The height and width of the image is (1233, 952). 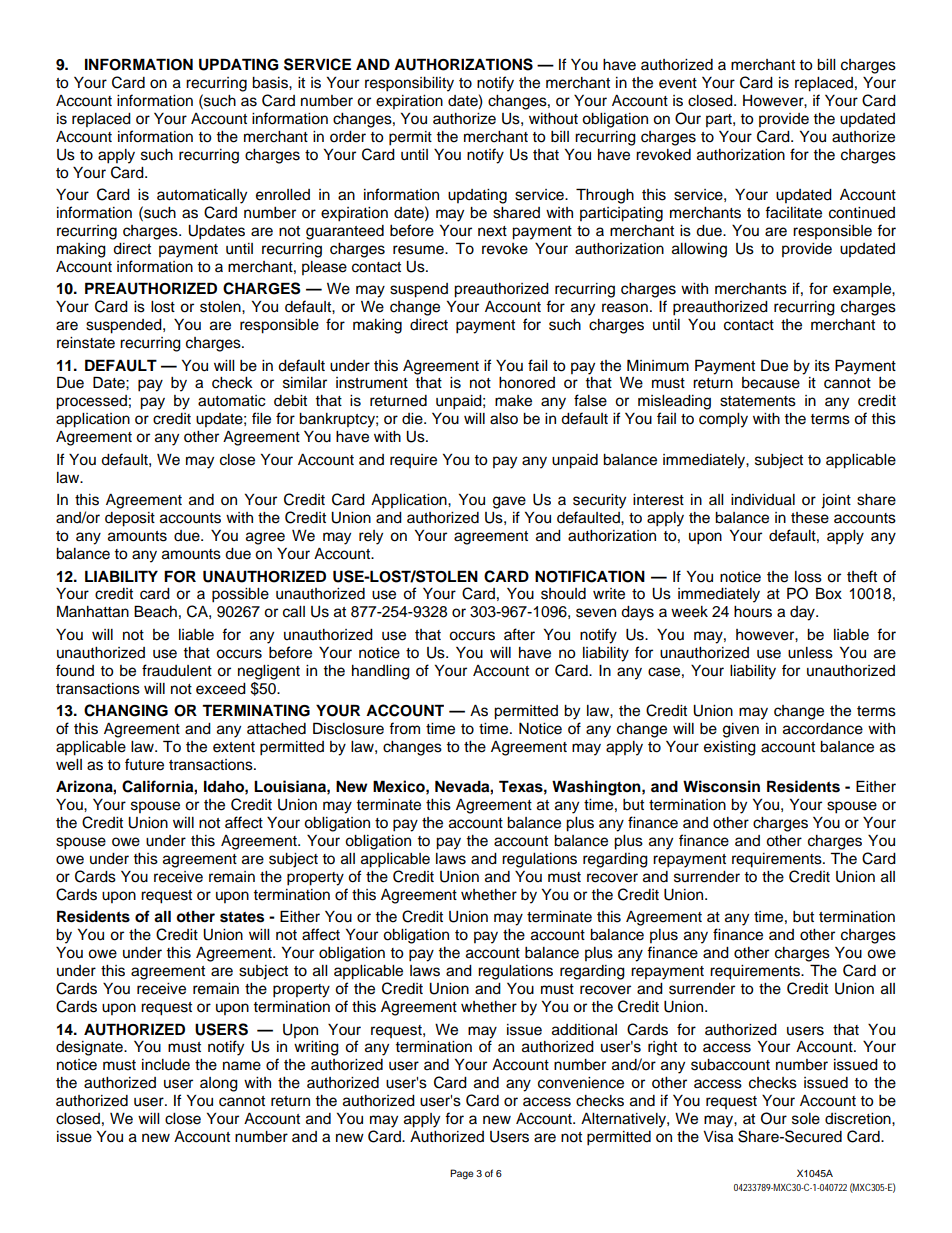 I want to click on after, so click(x=519, y=634).
